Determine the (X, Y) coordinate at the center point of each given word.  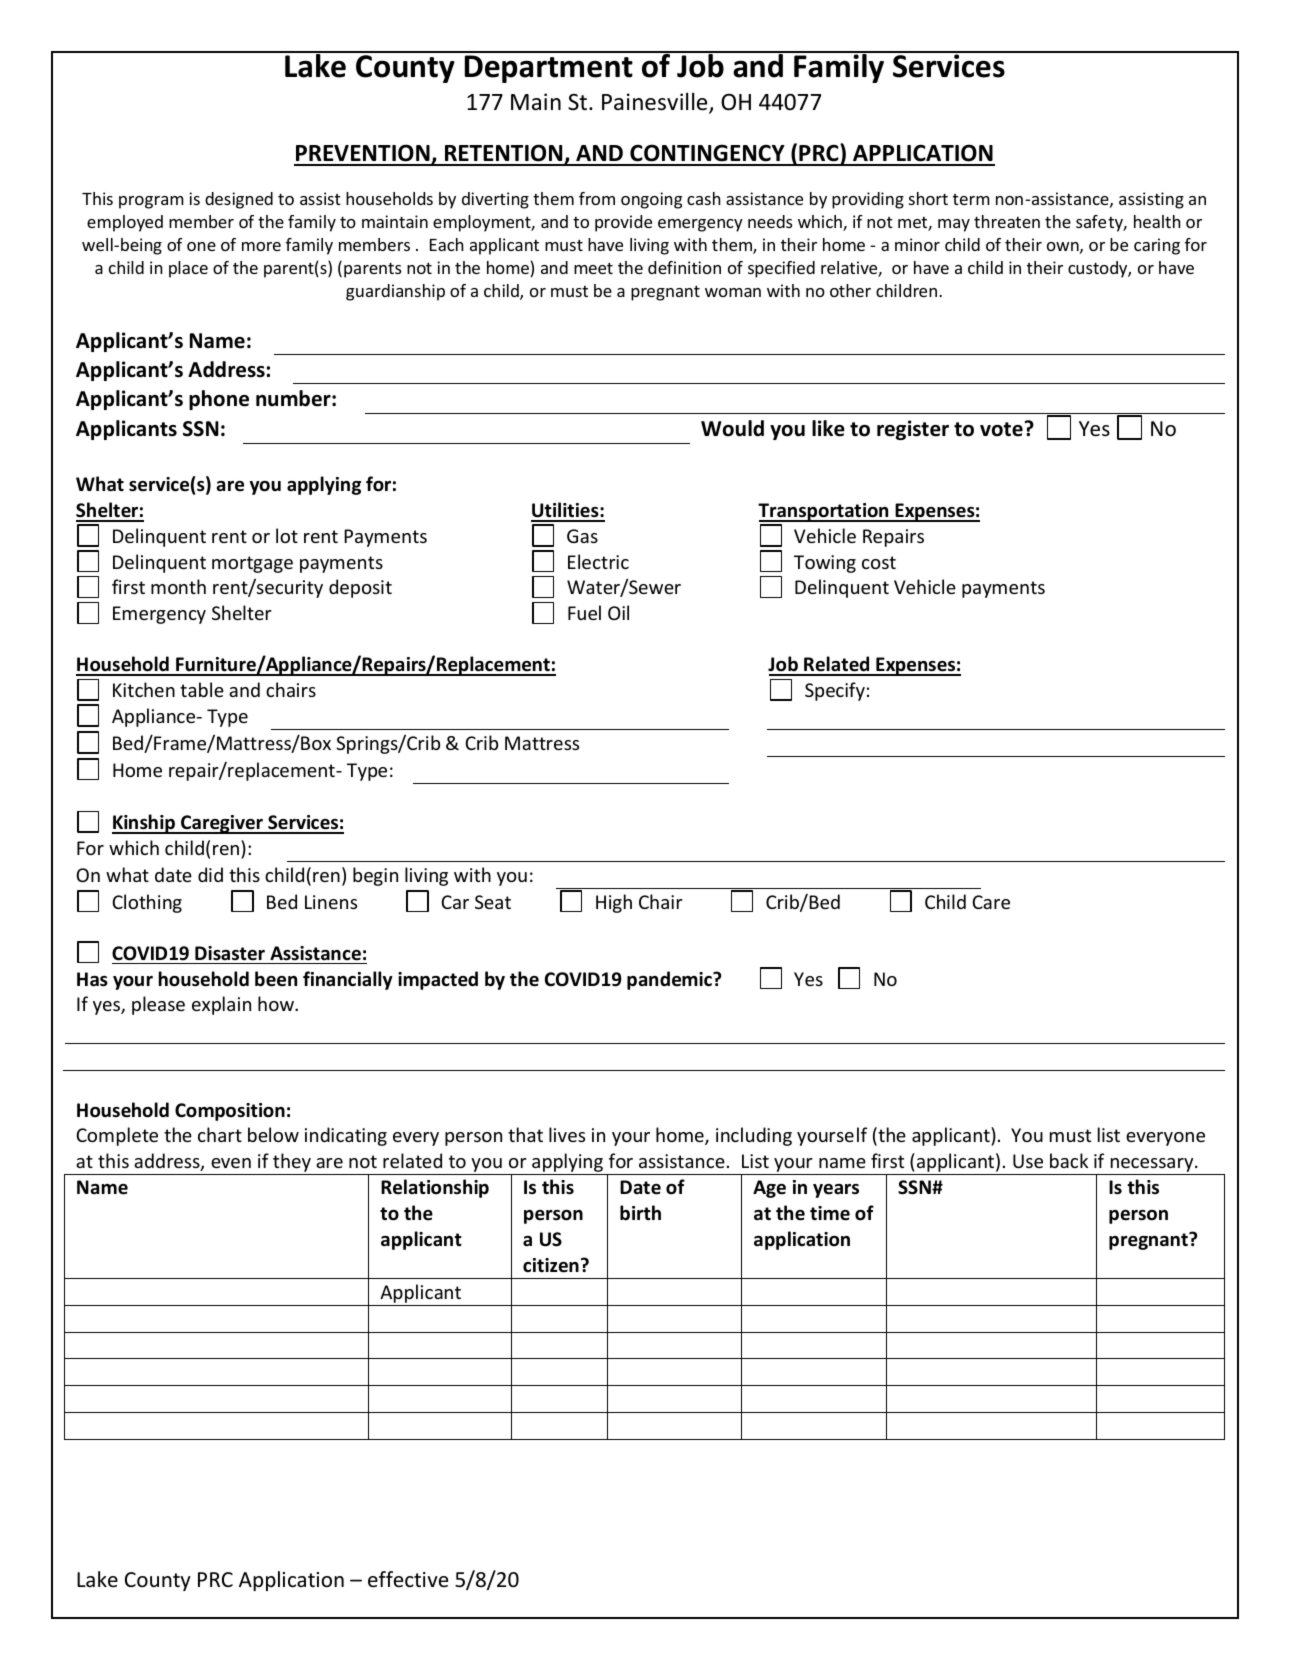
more (261, 246)
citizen (551, 1265)
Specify (835, 691)
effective (408, 1579)
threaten (1007, 221)
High (614, 903)
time (830, 1213)
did (210, 874)
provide (623, 223)
